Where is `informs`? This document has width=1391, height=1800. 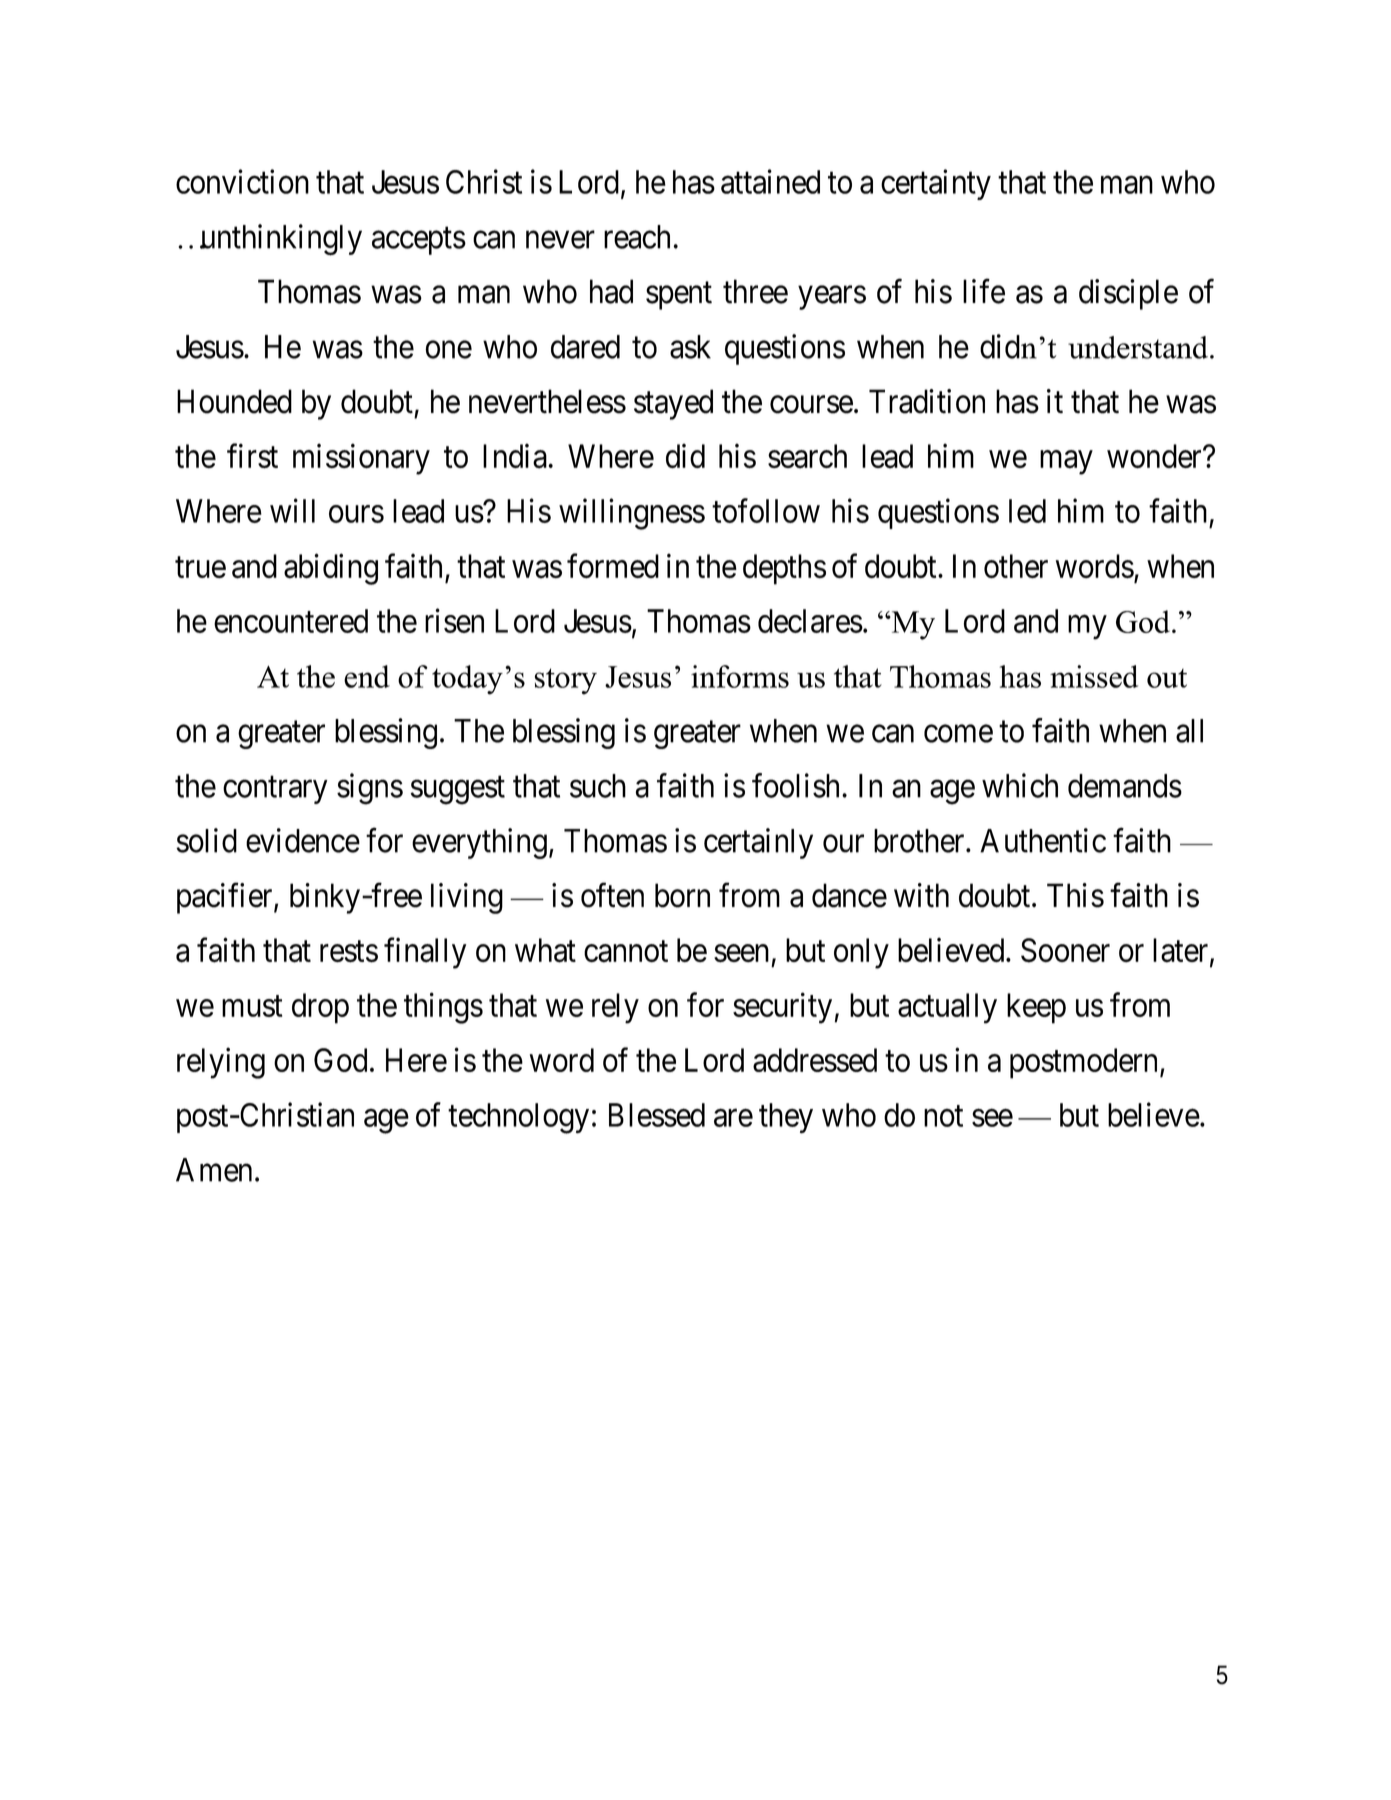
informs is located at coordinates (740, 676).
